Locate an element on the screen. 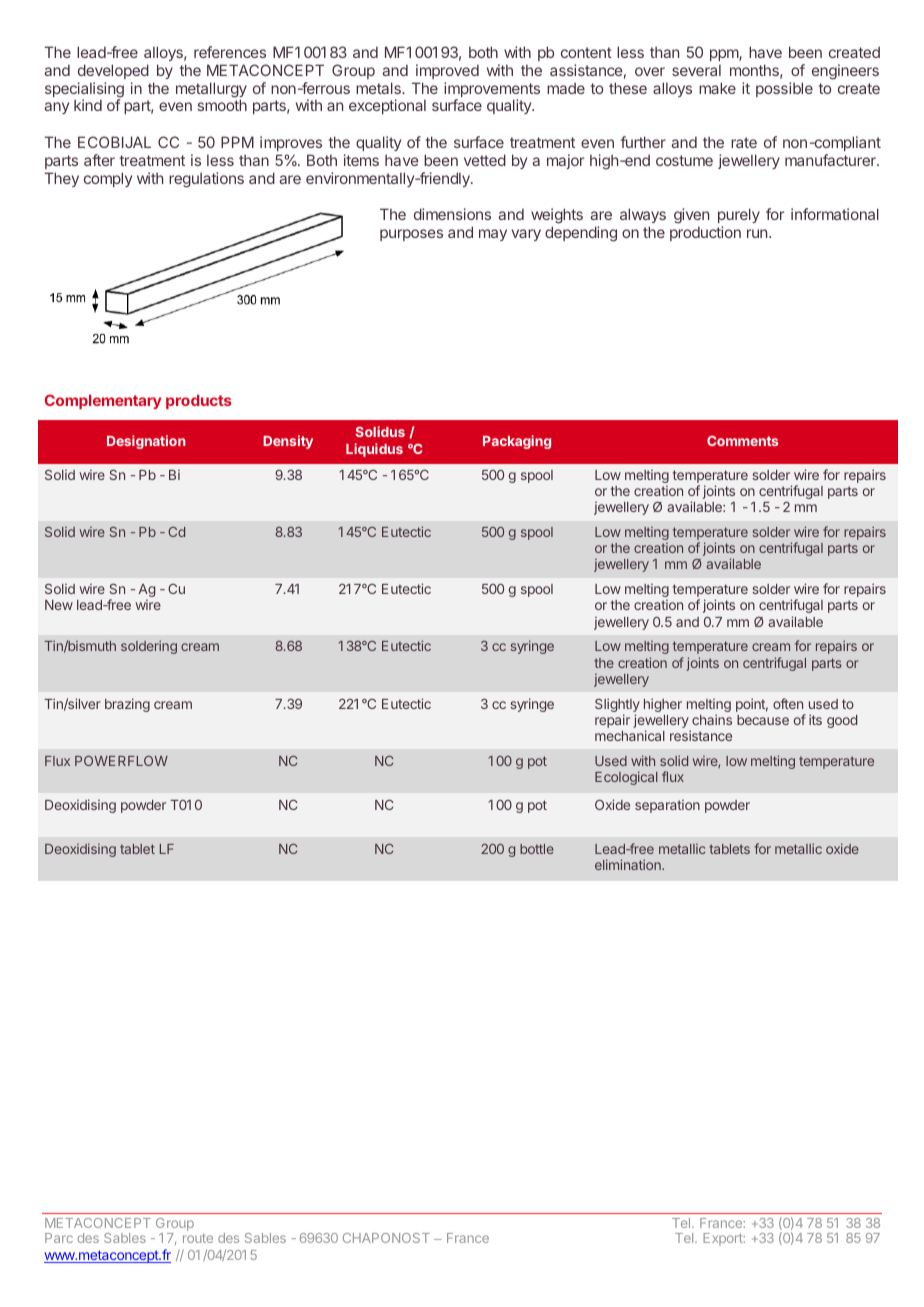 Image resolution: width=924 pixels, height=1307 pixels. separation is located at coordinates (667, 806).
